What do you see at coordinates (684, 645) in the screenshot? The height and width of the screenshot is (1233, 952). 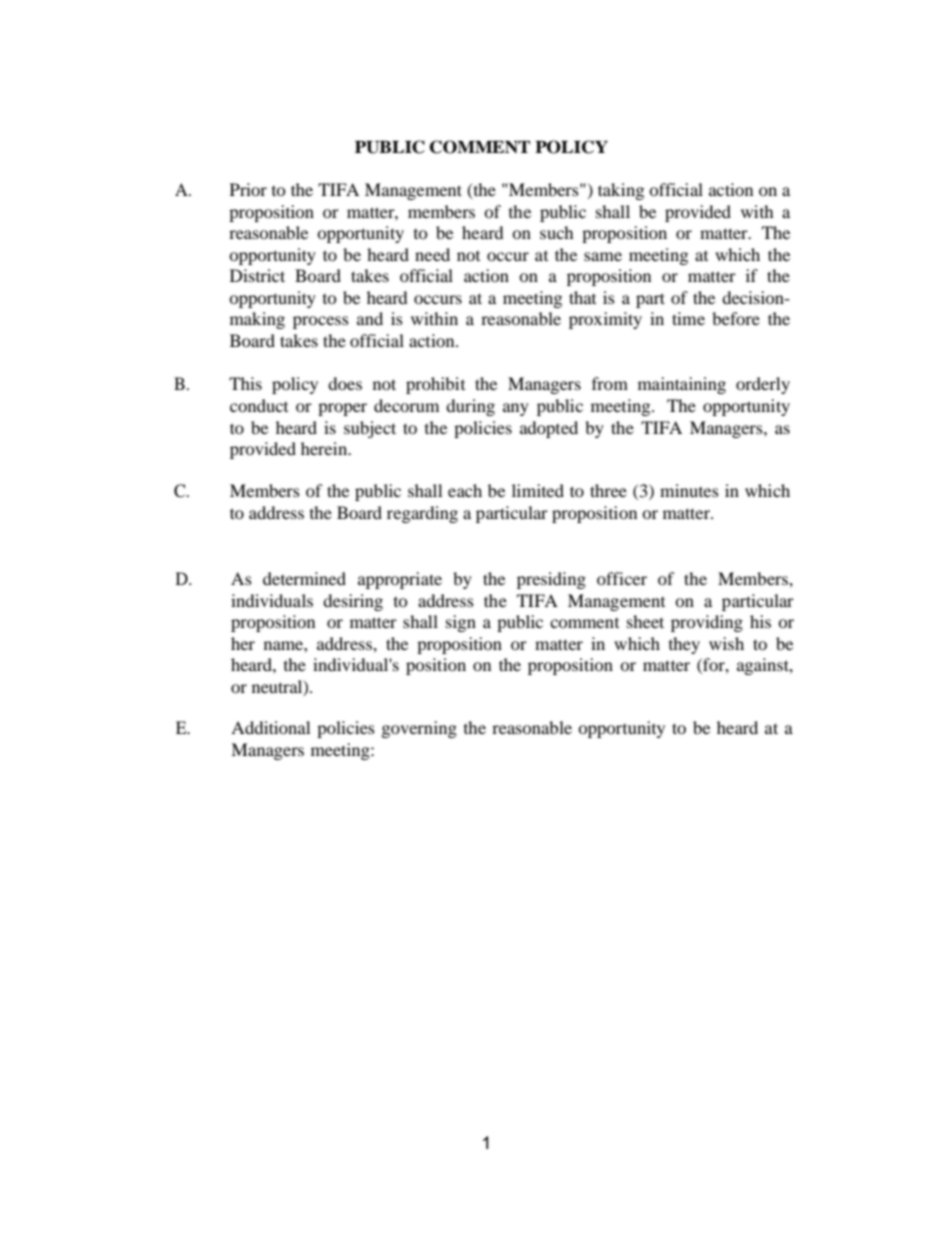 I see `they` at bounding box center [684, 645].
